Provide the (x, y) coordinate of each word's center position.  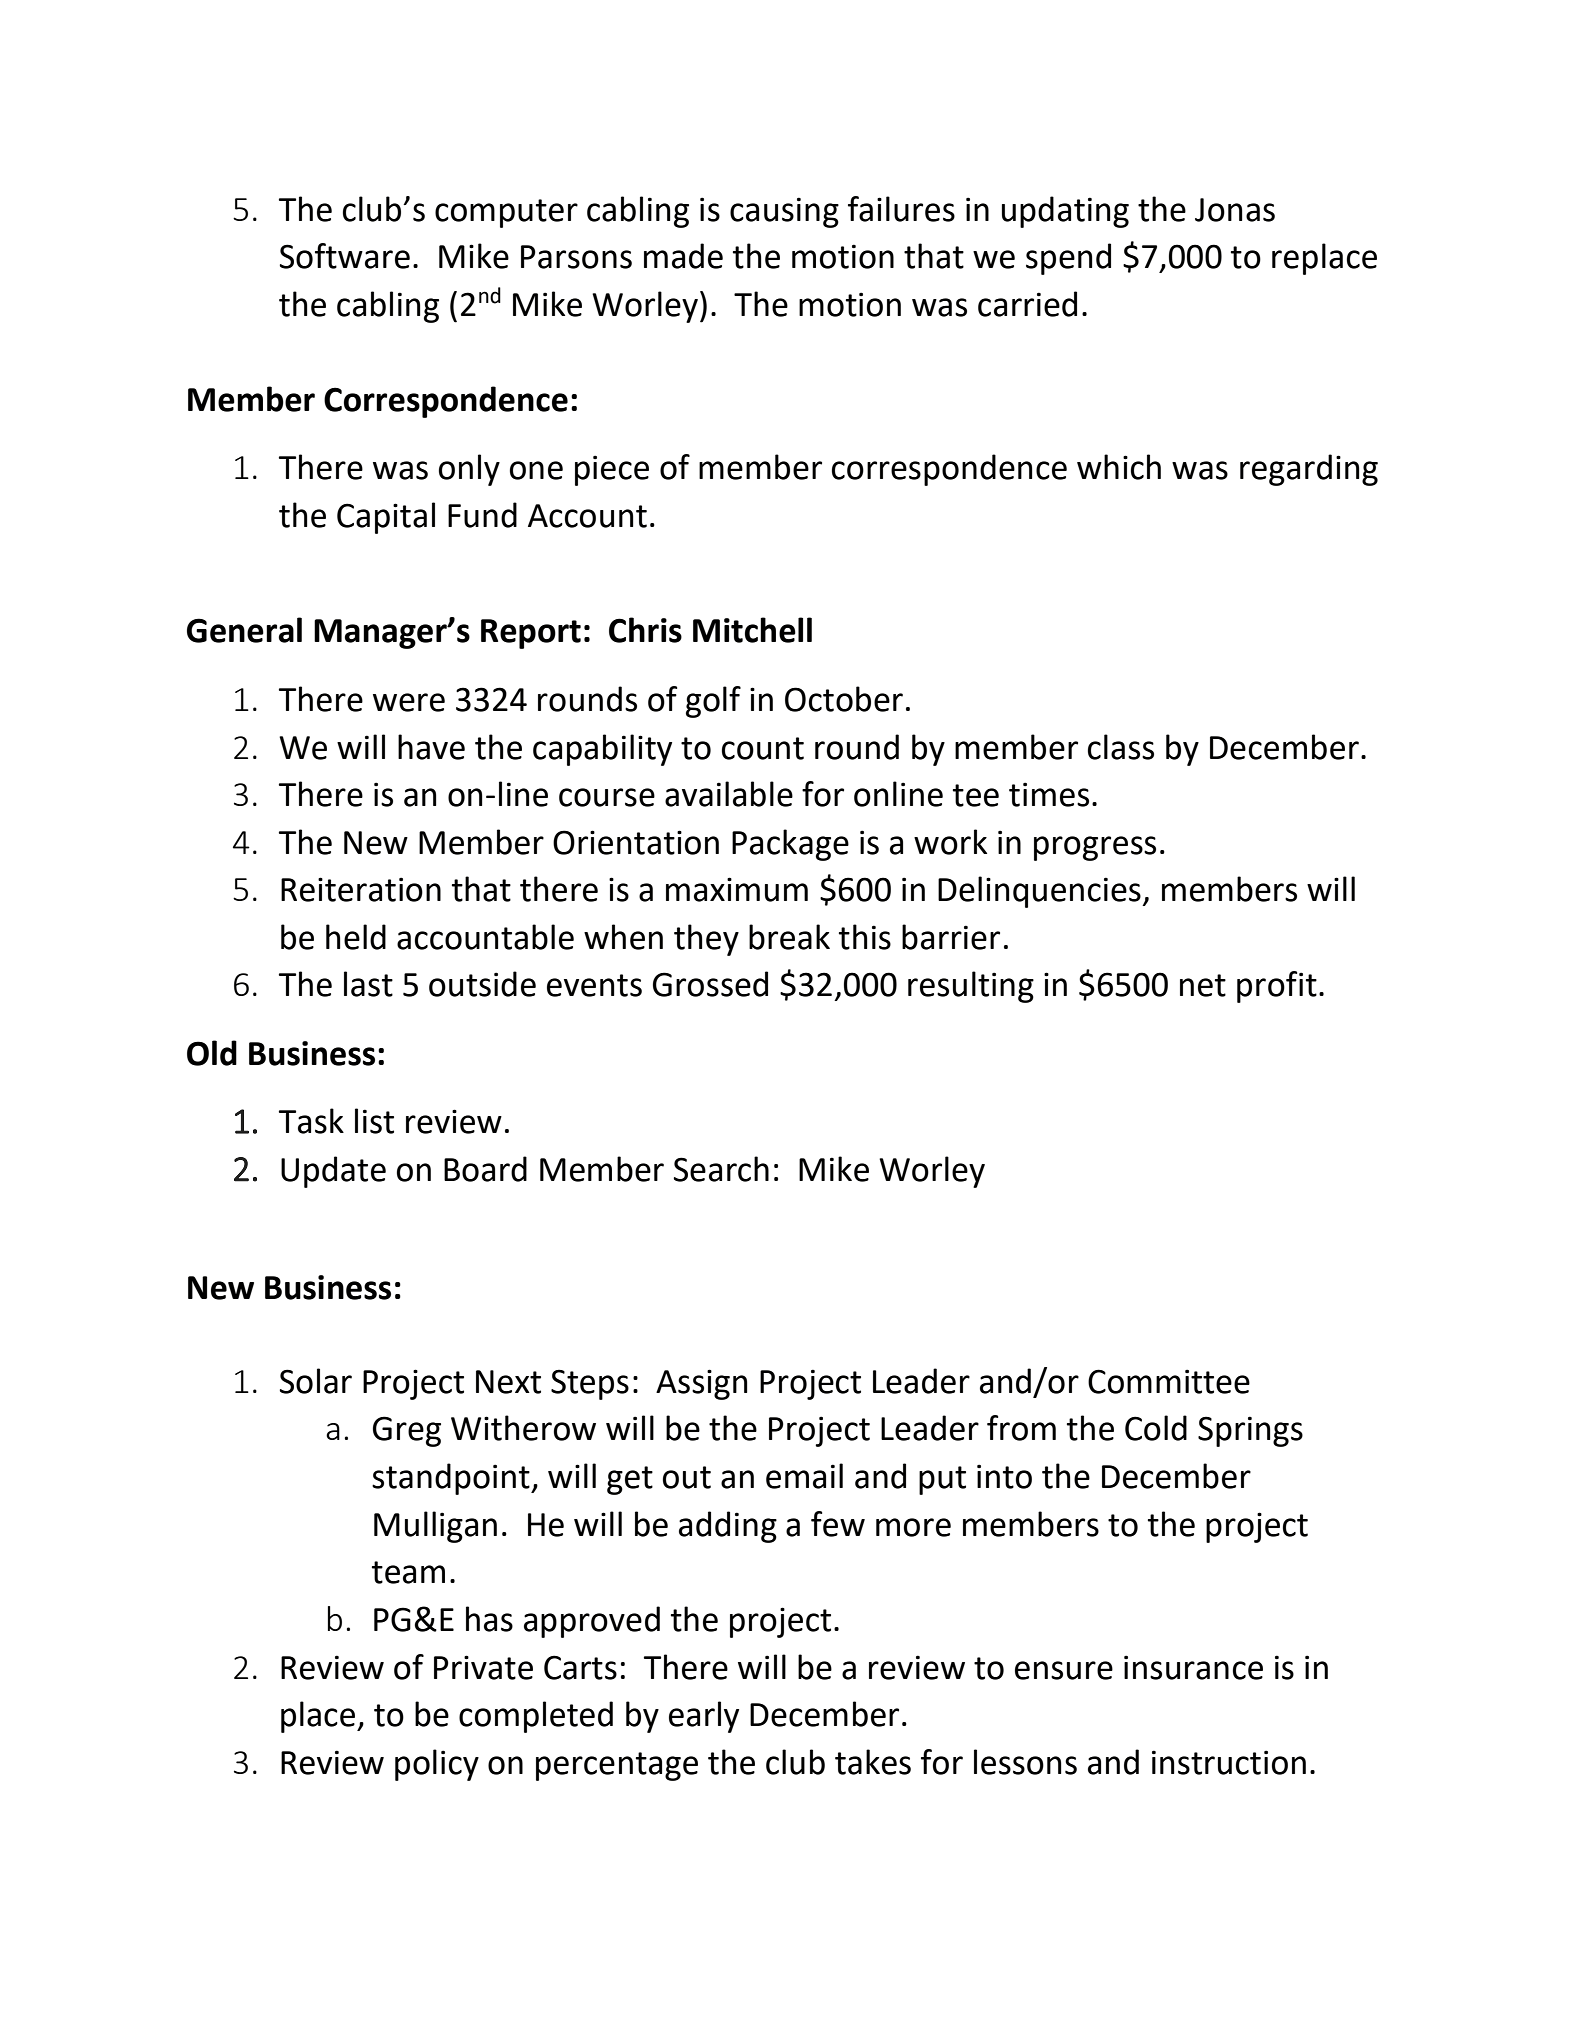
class (1121, 747)
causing (784, 212)
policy (437, 1765)
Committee (1169, 1381)
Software (345, 256)
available (729, 794)
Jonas (1235, 210)
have (431, 747)
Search (721, 1169)
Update (333, 1172)
